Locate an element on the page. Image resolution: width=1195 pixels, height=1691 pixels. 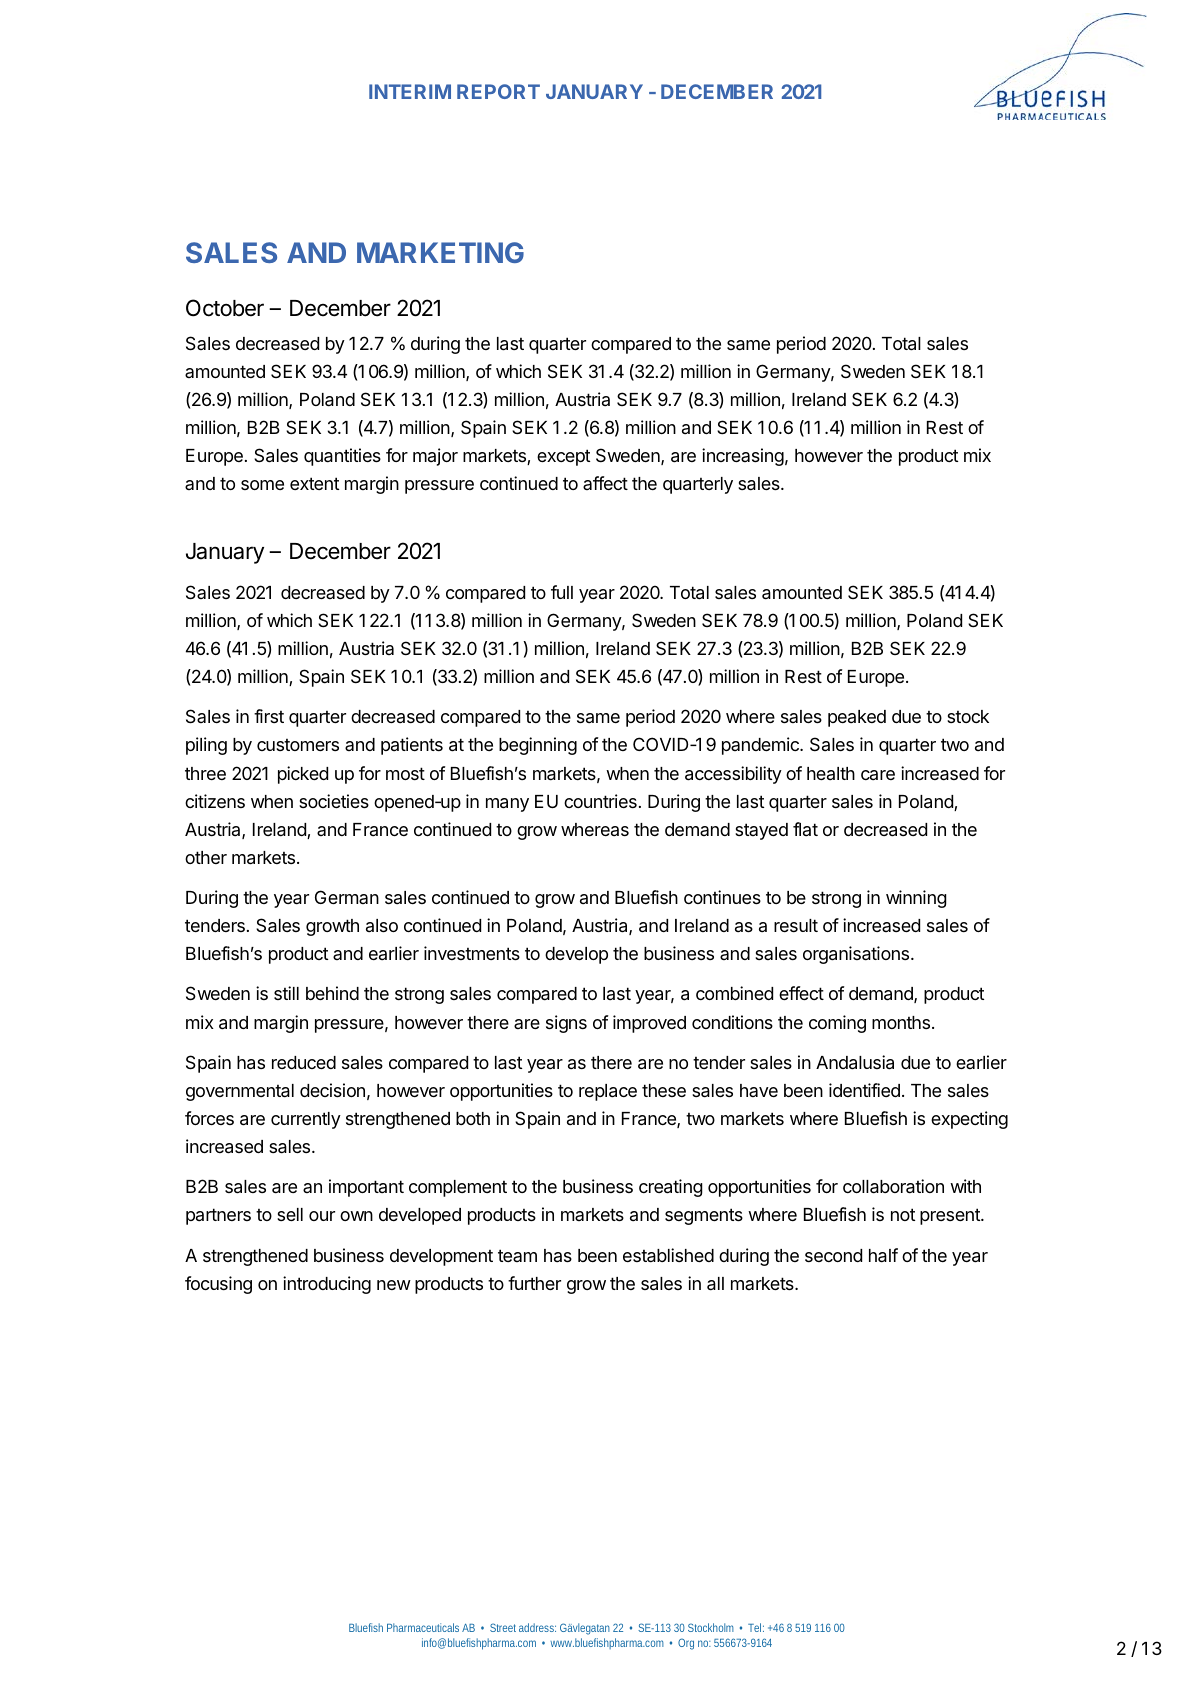
societies is located at coordinates (334, 801).
